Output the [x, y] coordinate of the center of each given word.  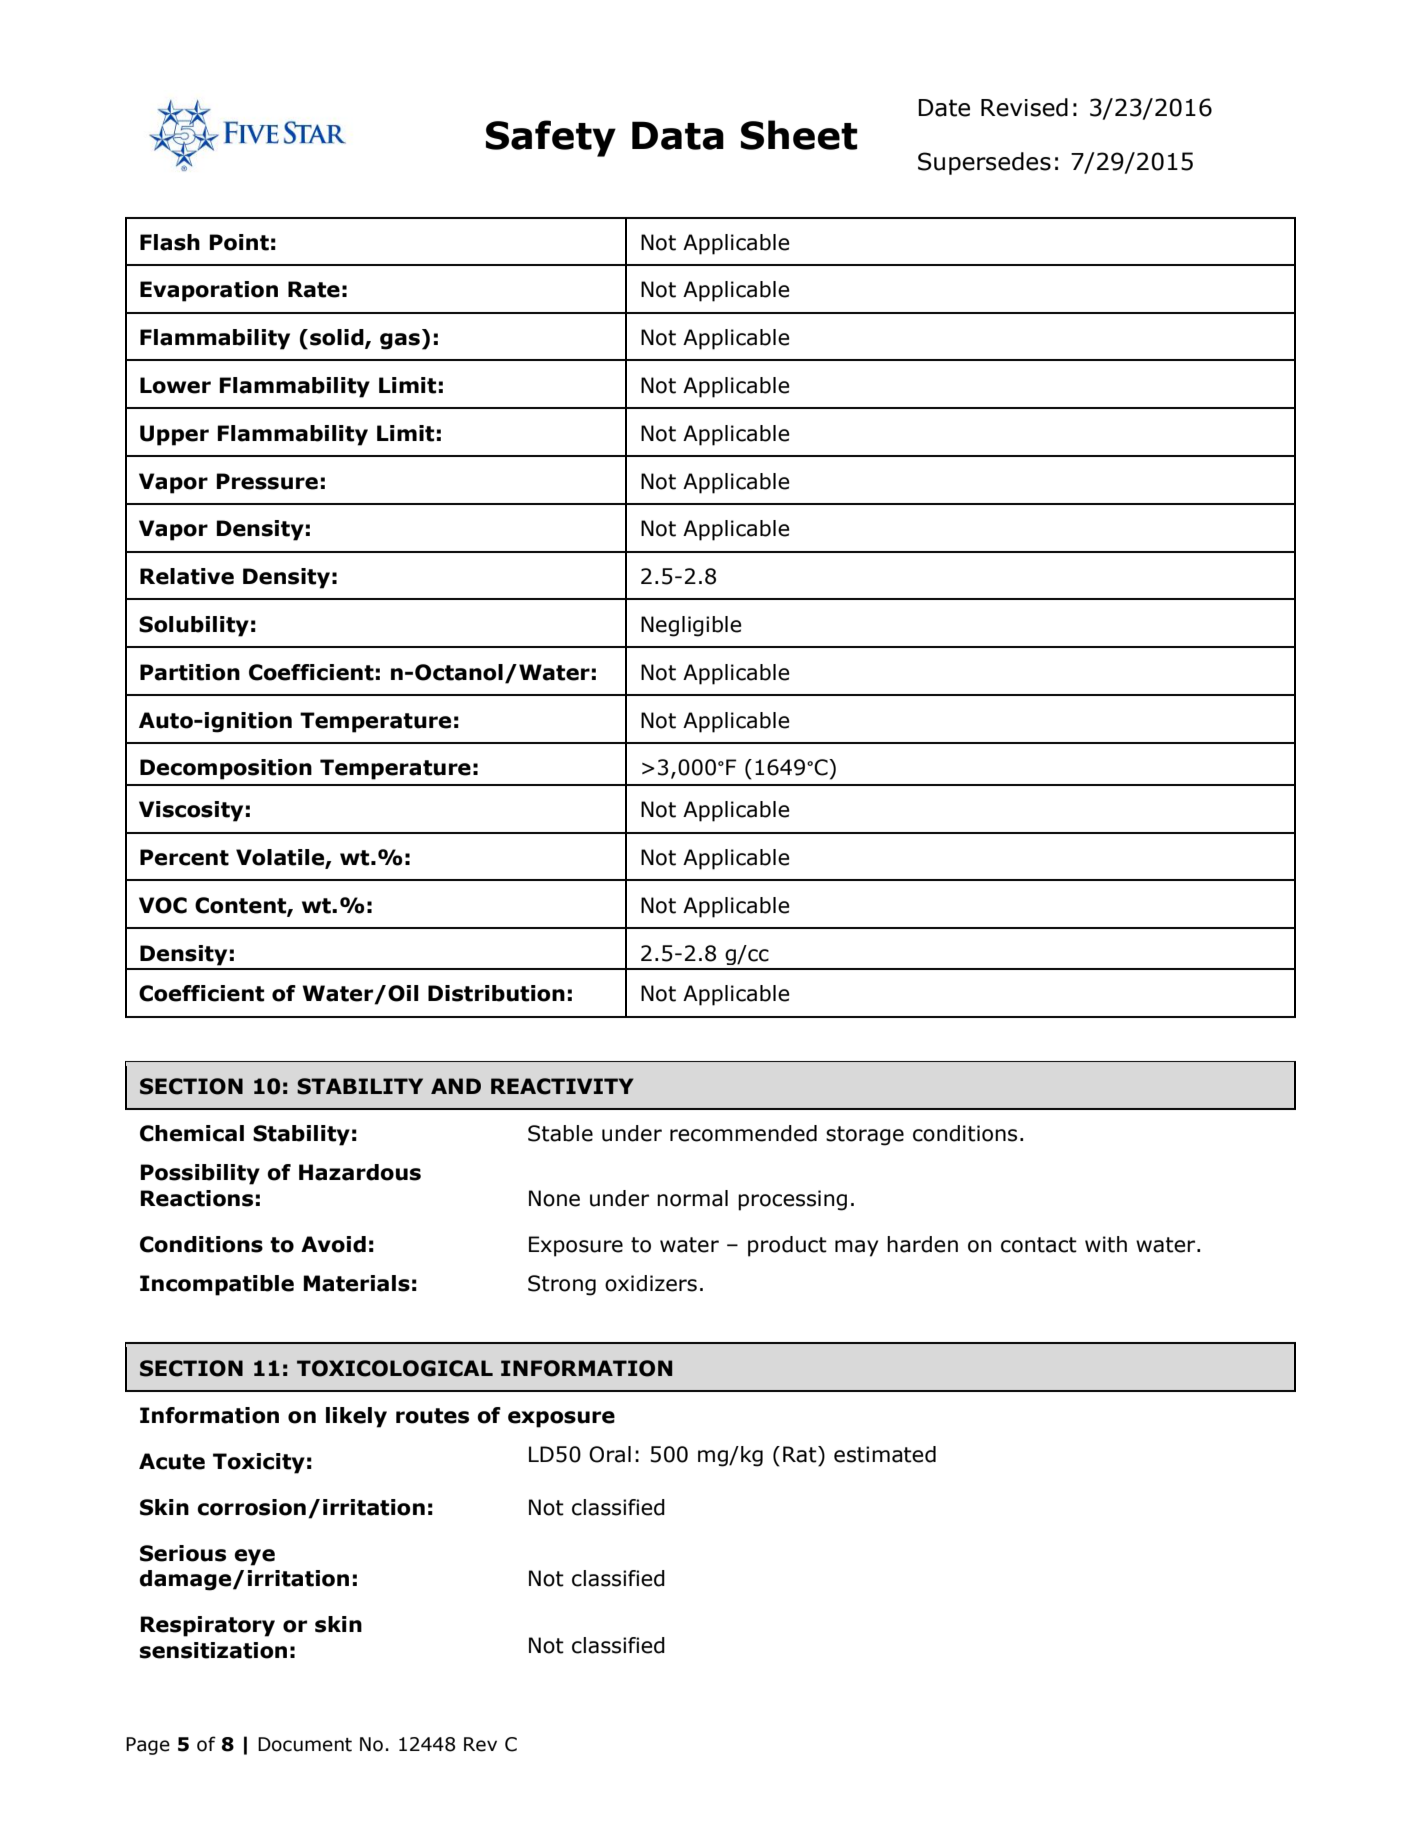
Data [678, 135]
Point [239, 242]
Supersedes [984, 163]
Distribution [496, 993]
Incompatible [217, 1285]
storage [865, 1136]
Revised [1024, 107]
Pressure [267, 481]
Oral [610, 1454]
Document [305, 1744]
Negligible [691, 626]
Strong [562, 1285]
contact [1039, 1245]
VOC [163, 905]
